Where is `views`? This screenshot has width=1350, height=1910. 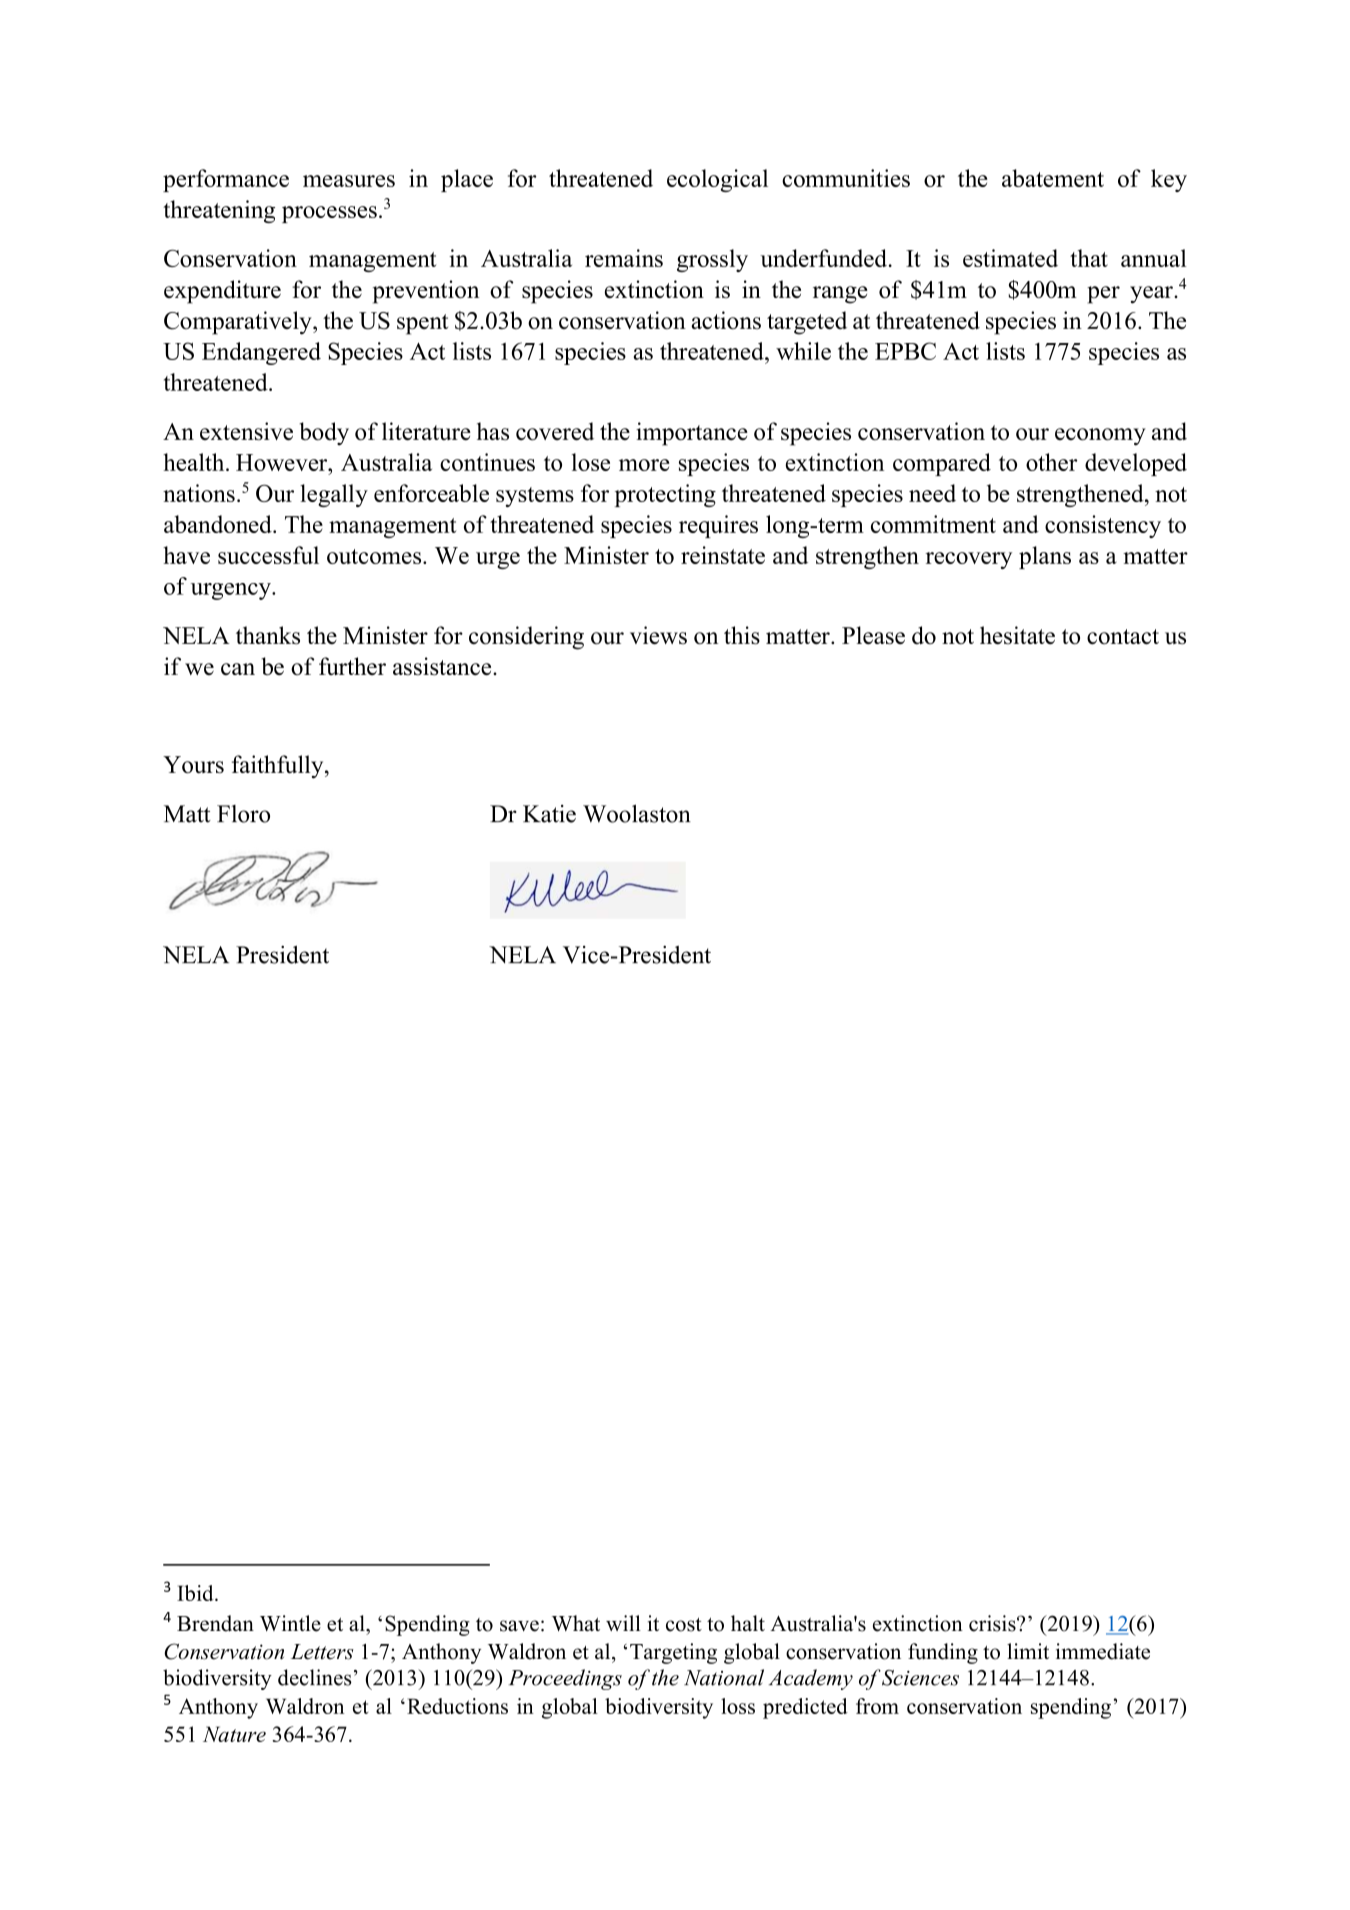
views is located at coordinates (658, 635).
